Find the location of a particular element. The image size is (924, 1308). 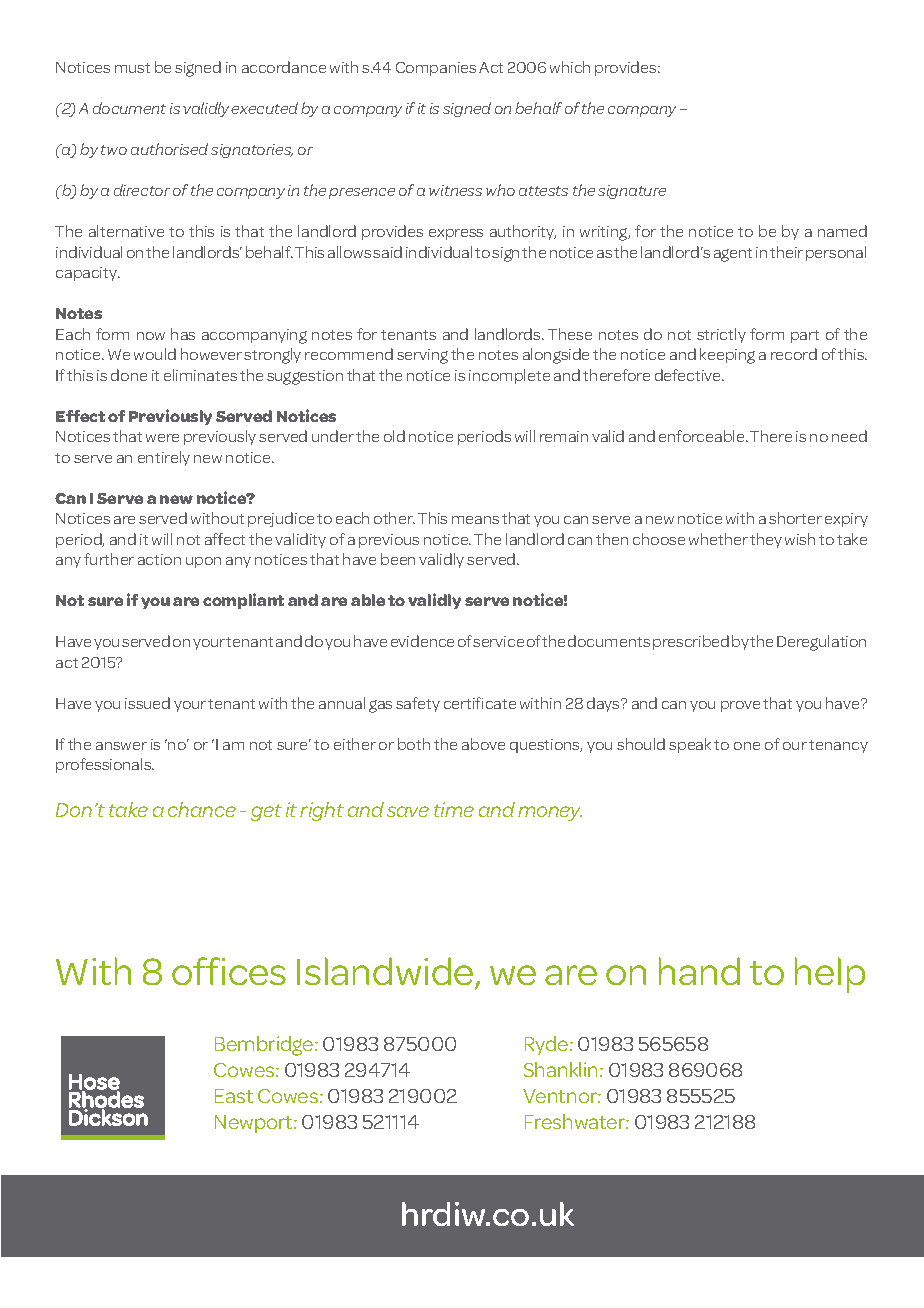

Ryde is located at coordinates (548, 1045).
